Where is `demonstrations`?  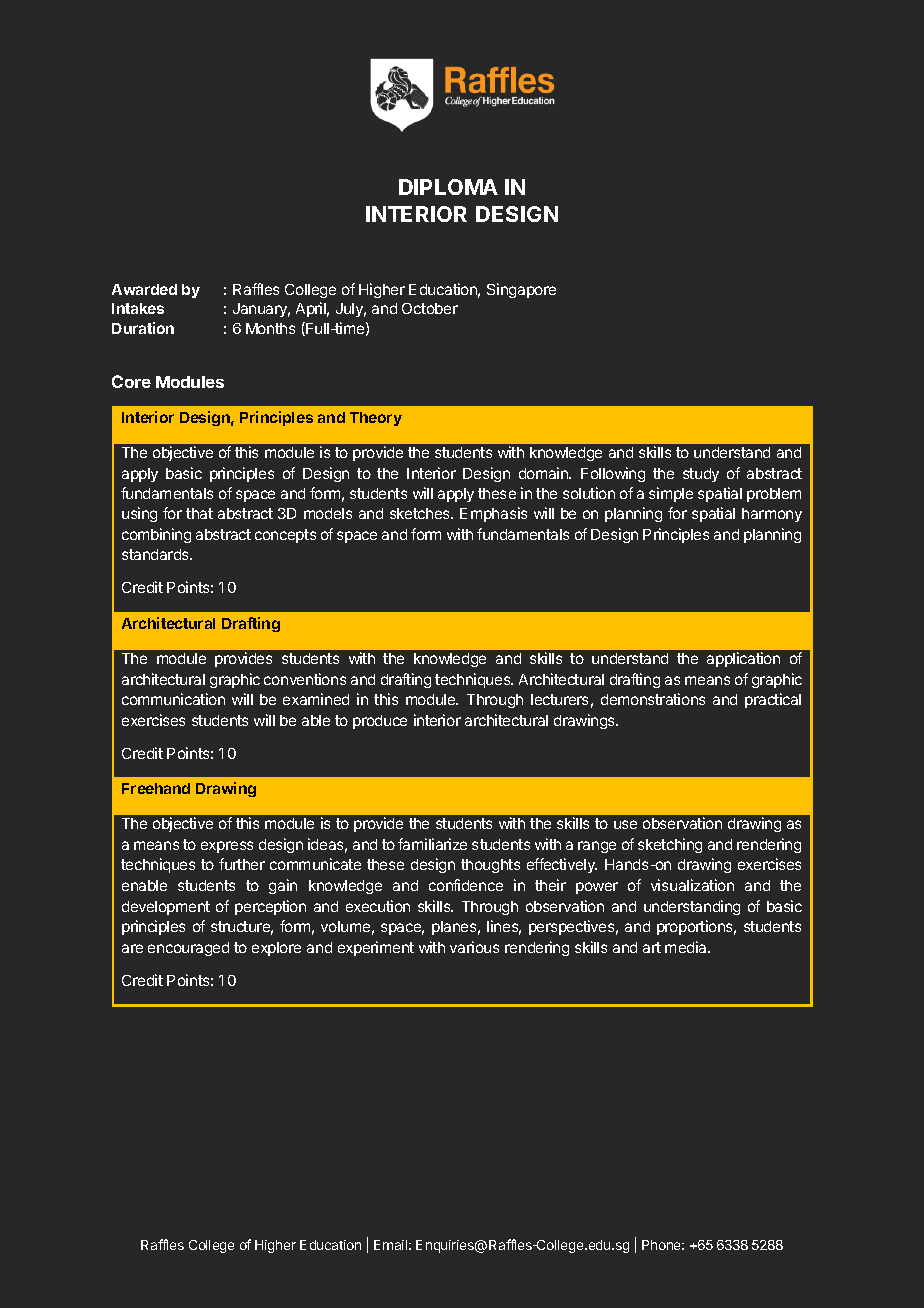
demonstrations is located at coordinates (653, 699).
